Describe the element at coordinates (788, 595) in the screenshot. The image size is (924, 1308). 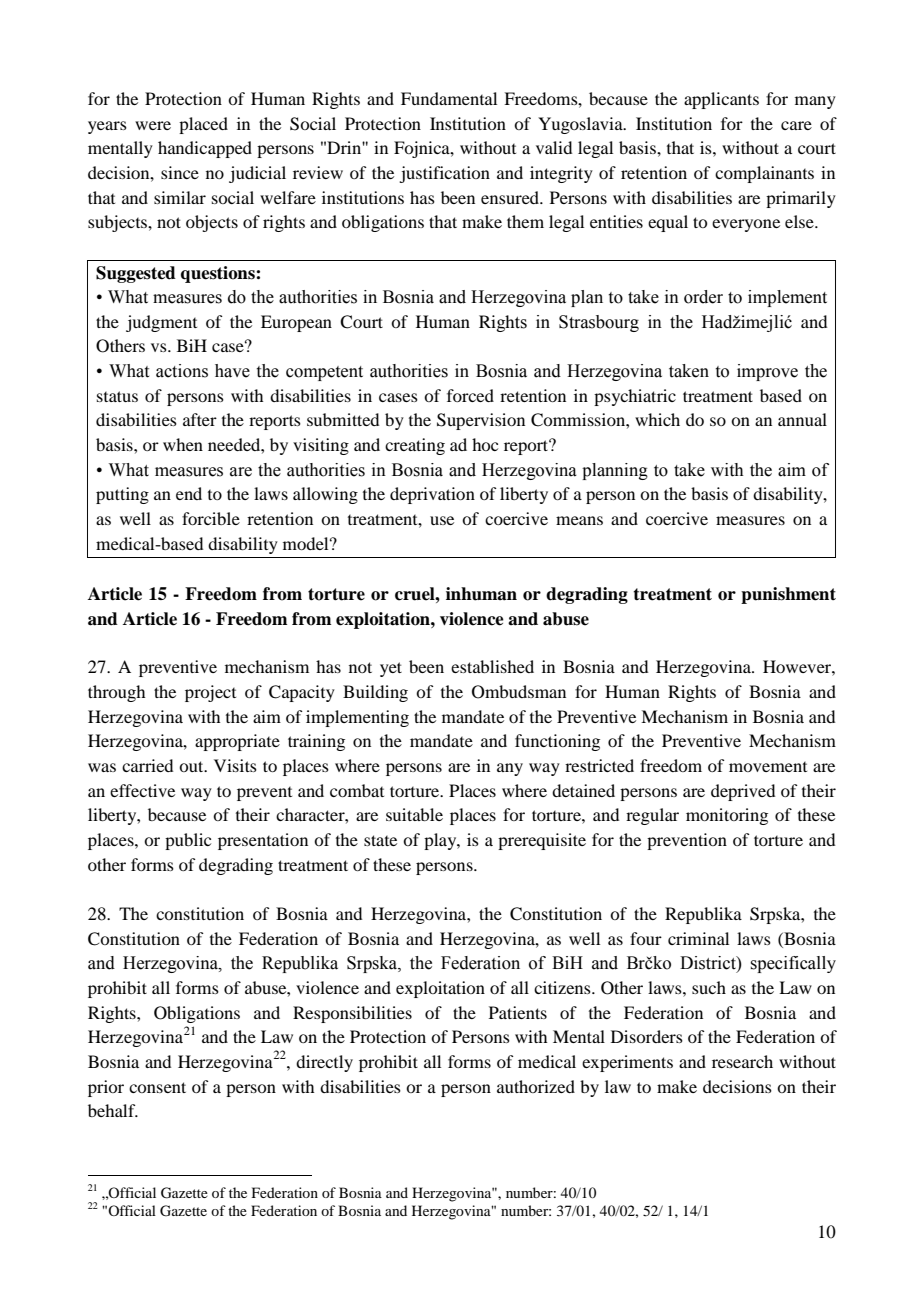
I see `punishment` at that location.
